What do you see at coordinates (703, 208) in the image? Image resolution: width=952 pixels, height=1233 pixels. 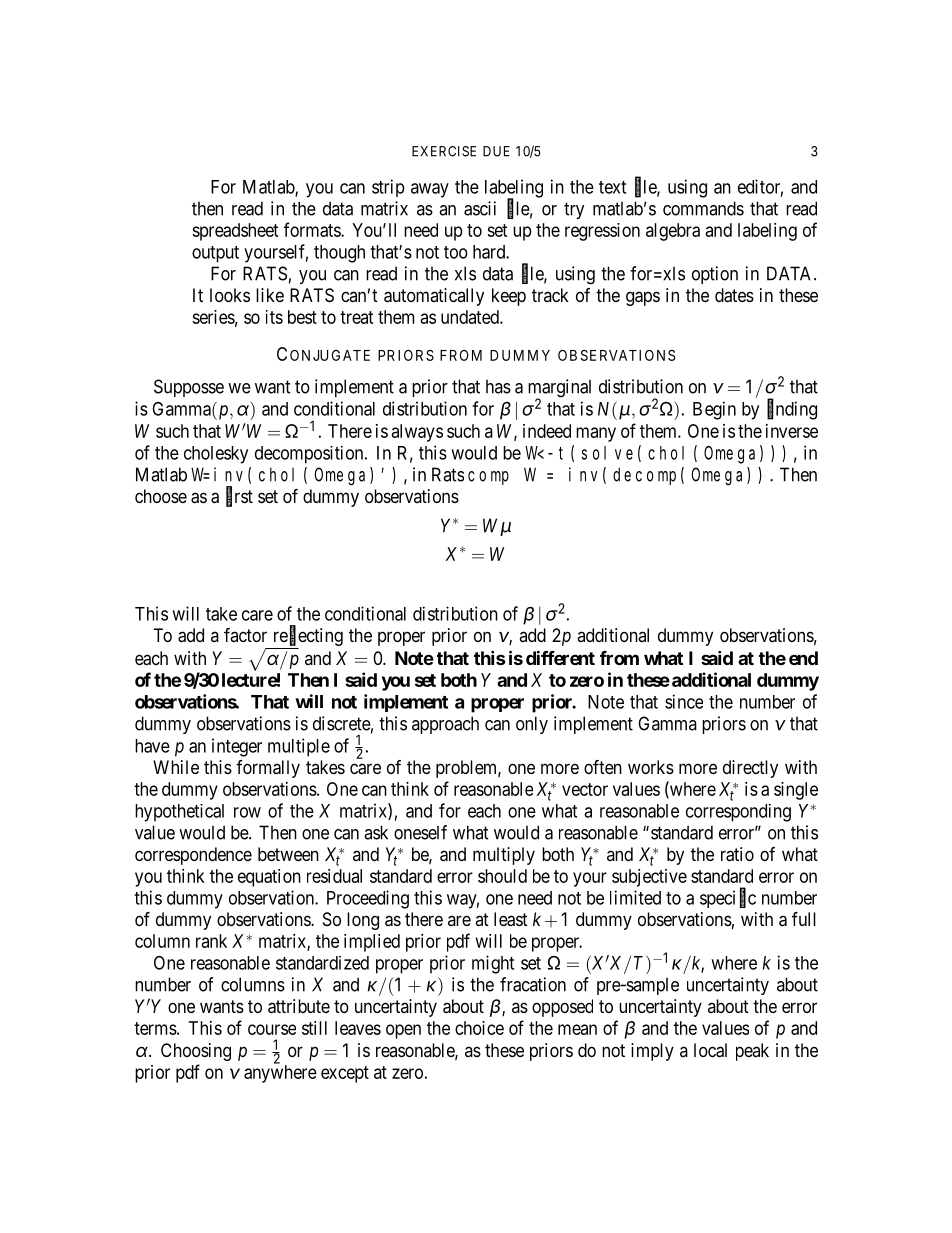 I see `commands` at bounding box center [703, 208].
